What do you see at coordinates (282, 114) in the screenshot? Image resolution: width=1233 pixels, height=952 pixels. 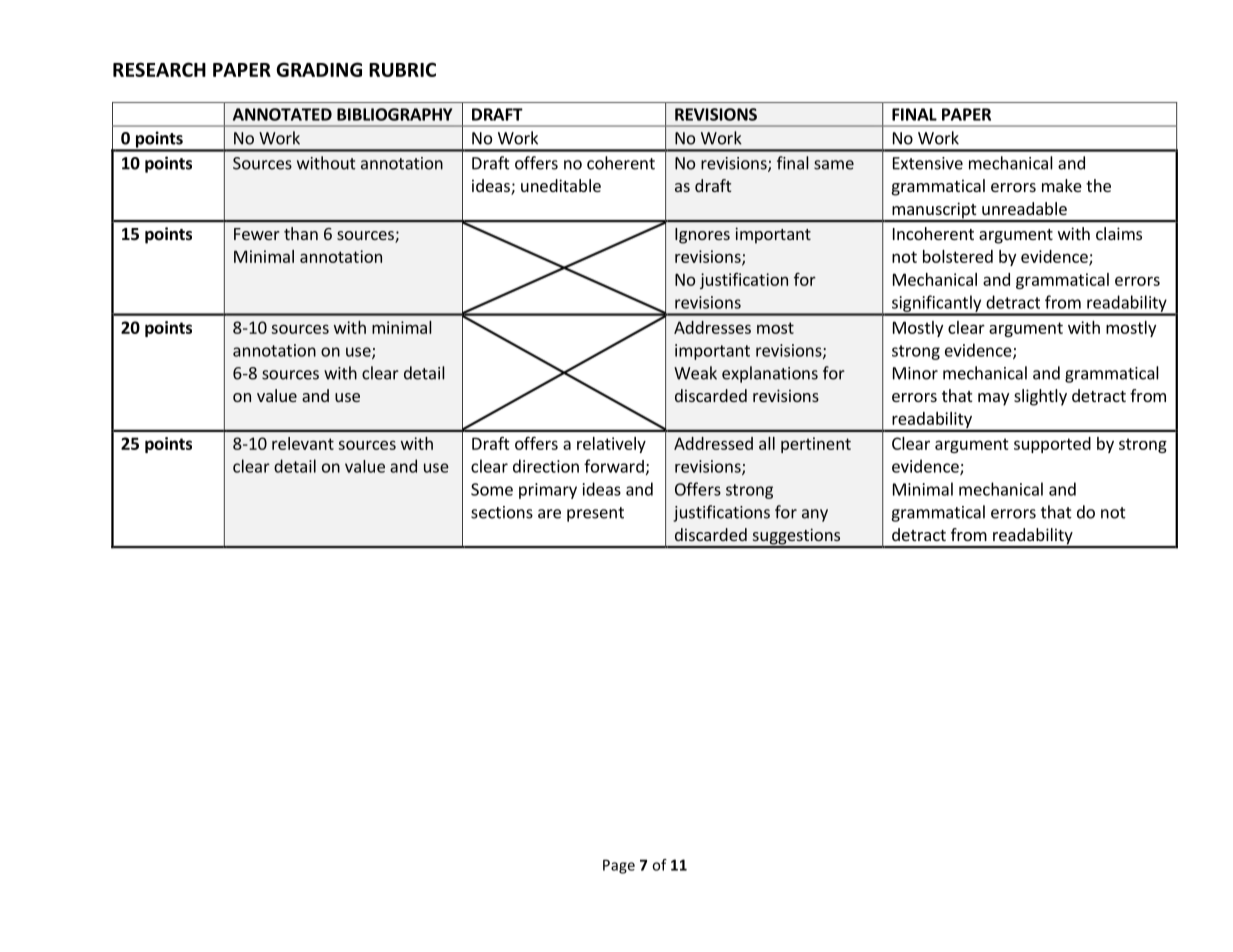 I see `ANNOTATED` at bounding box center [282, 114].
